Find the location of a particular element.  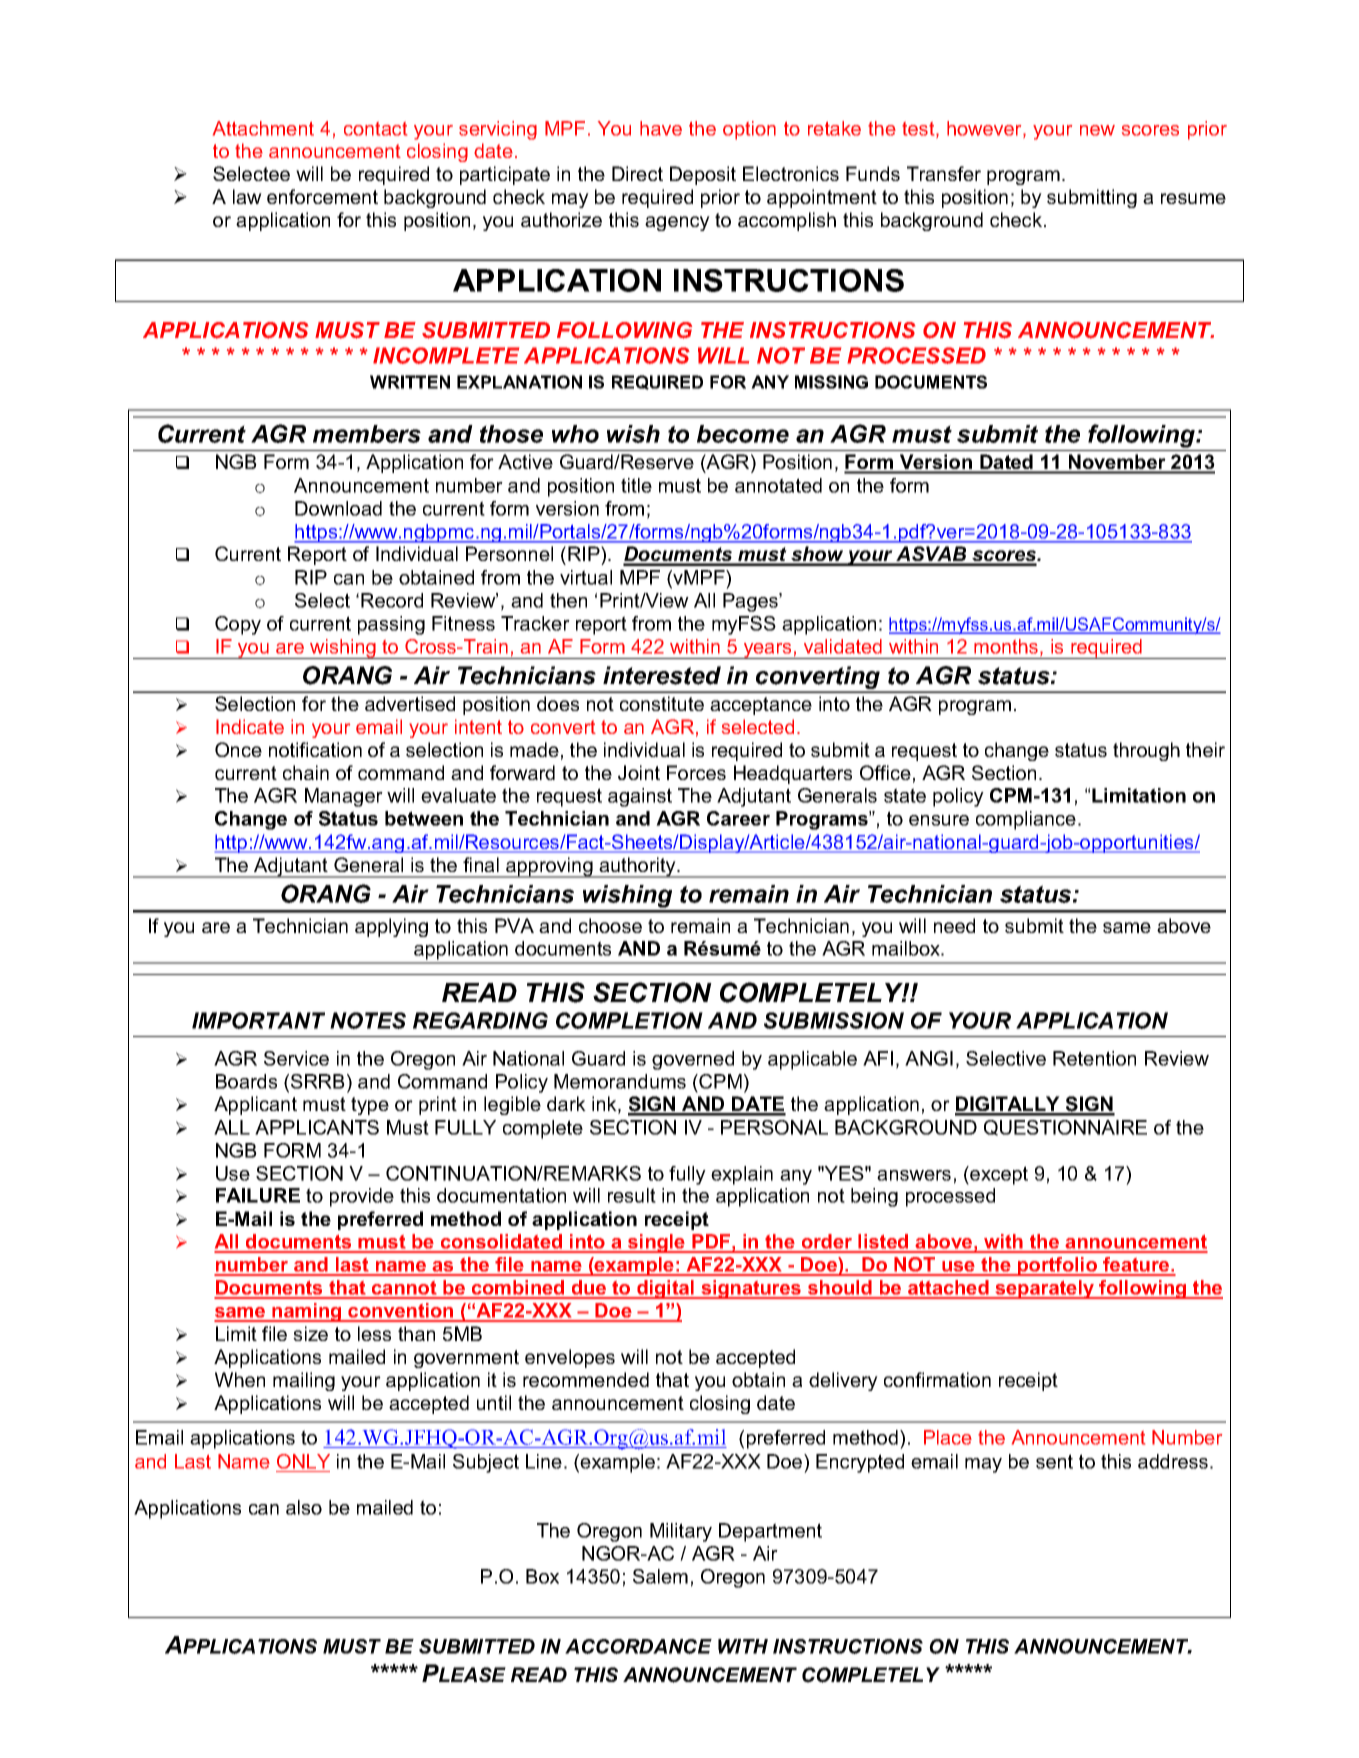

applying is located at coordinates (391, 927).
